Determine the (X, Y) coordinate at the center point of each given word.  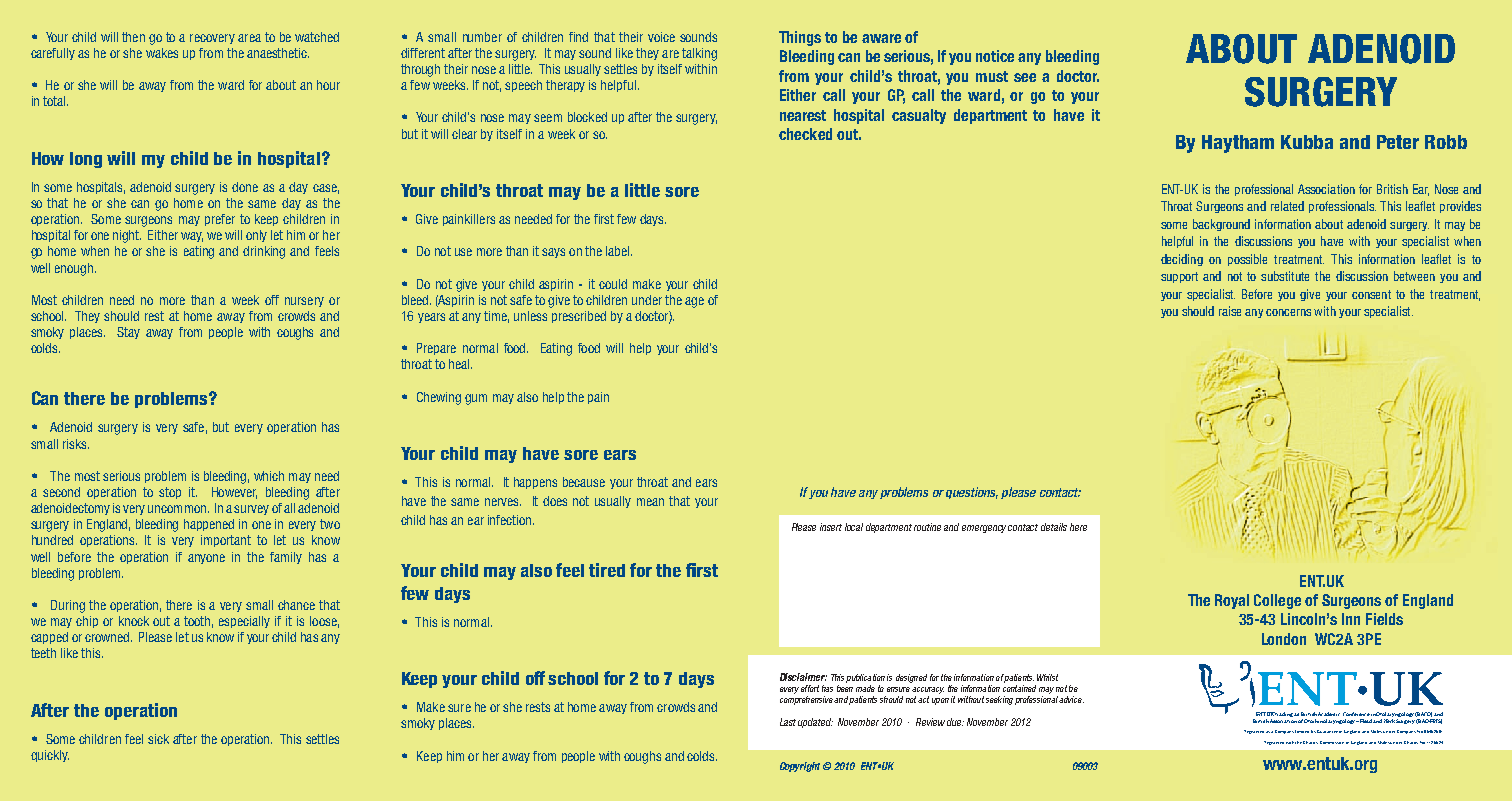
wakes (162, 53)
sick (158, 739)
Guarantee (1327, 731)
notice (995, 56)
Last (788, 722)
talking (699, 54)
